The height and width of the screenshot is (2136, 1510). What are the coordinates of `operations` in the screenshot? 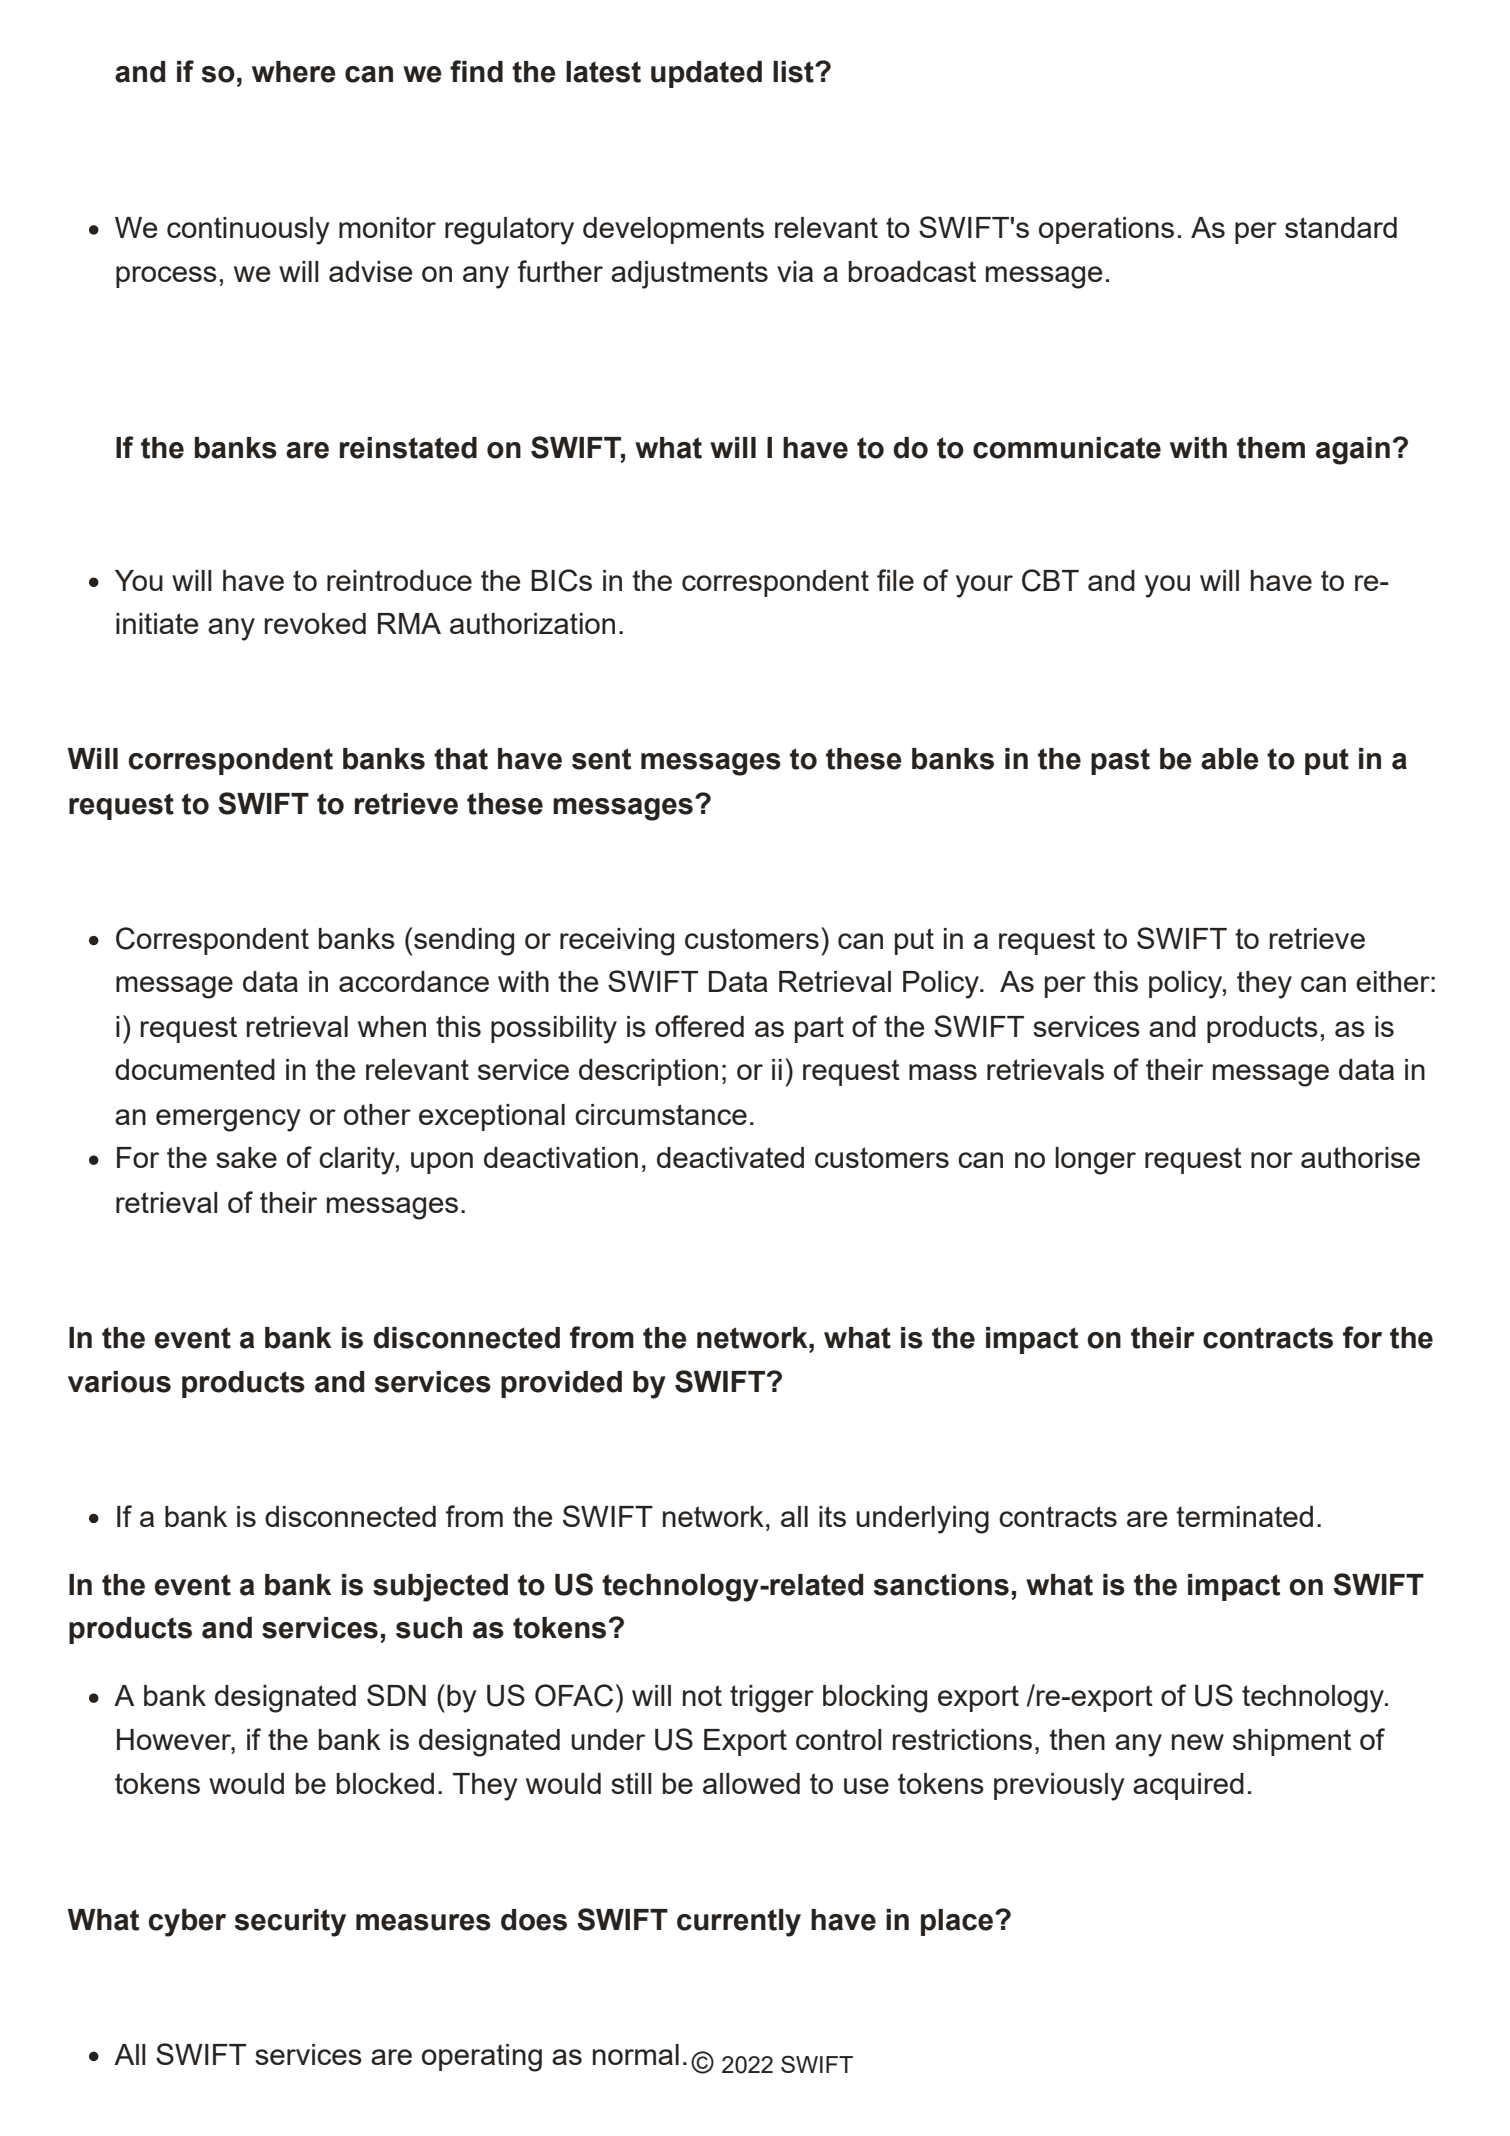 It's located at (1106, 230).
